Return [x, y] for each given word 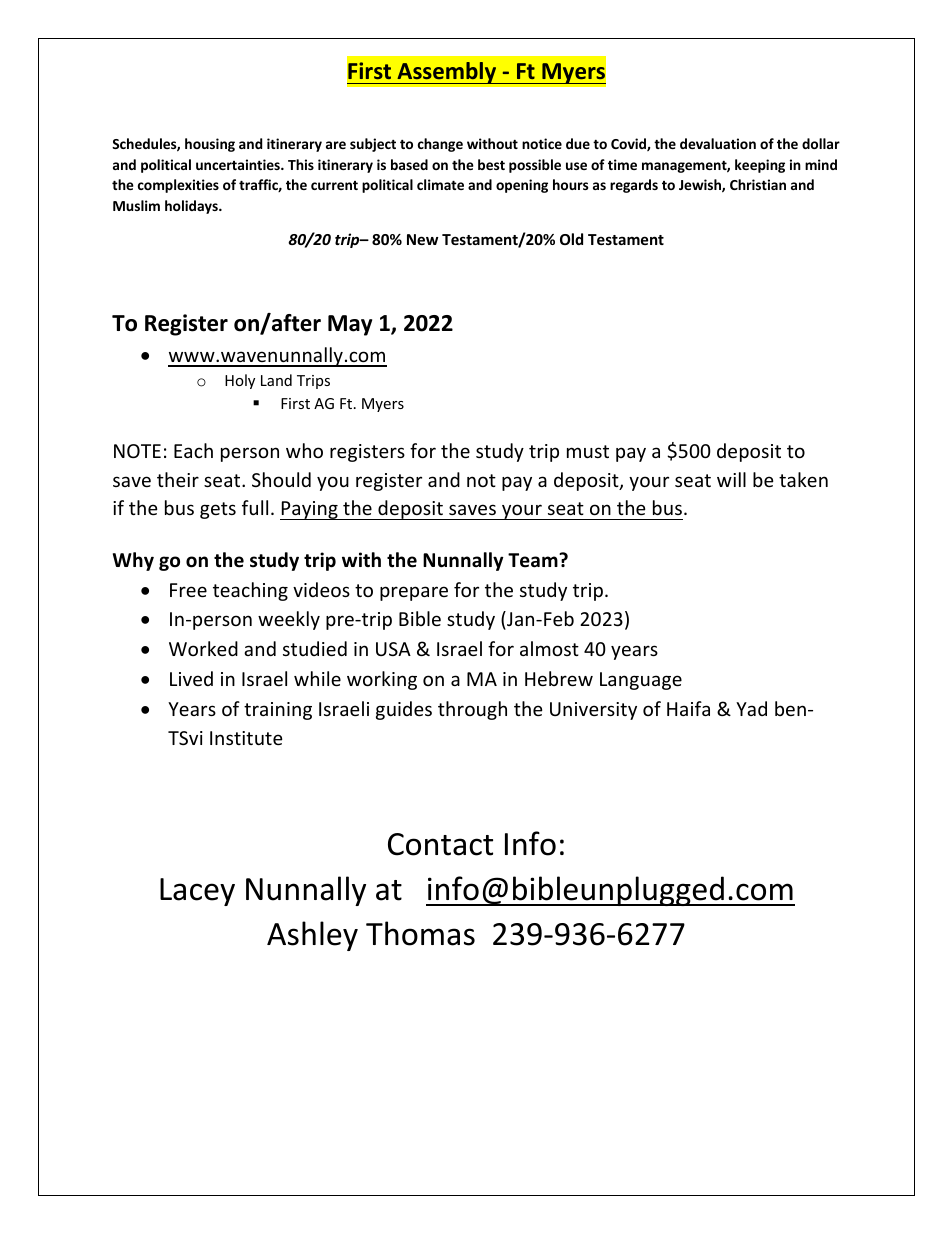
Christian [758, 184]
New [422, 239]
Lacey [197, 892]
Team [534, 560]
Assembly [447, 73]
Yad [751, 708]
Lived [191, 678]
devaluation [718, 143]
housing [210, 145]
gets [218, 510]
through [472, 710]
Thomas [420, 933]
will [731, 479]
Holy [240, 381]
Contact [440, 844]
